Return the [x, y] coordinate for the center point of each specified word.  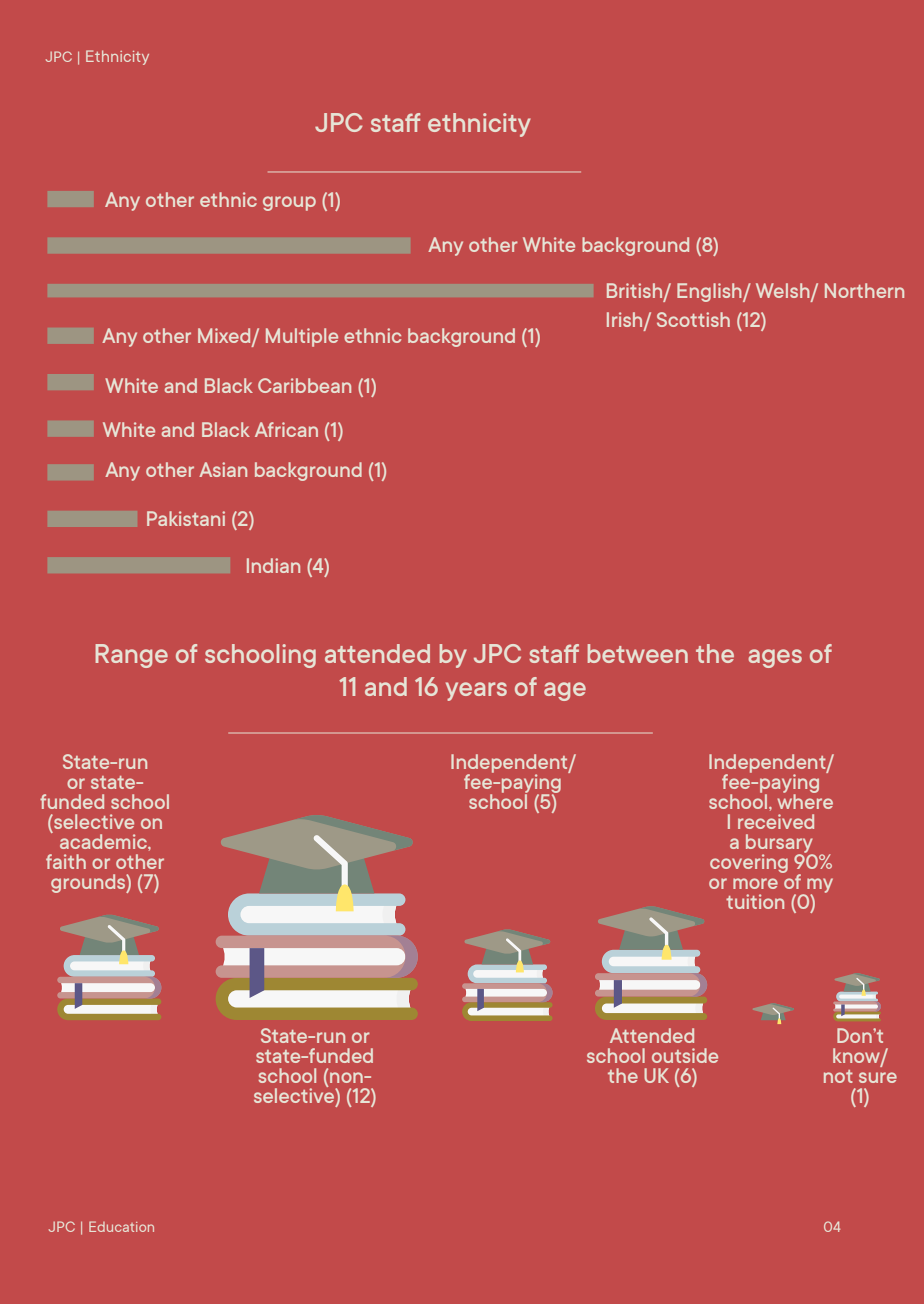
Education [121, 1226]
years [476, 691]
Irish [626, 321]
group [289, 203]
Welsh [784, 292]
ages [775, 658]
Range [131, 656]
